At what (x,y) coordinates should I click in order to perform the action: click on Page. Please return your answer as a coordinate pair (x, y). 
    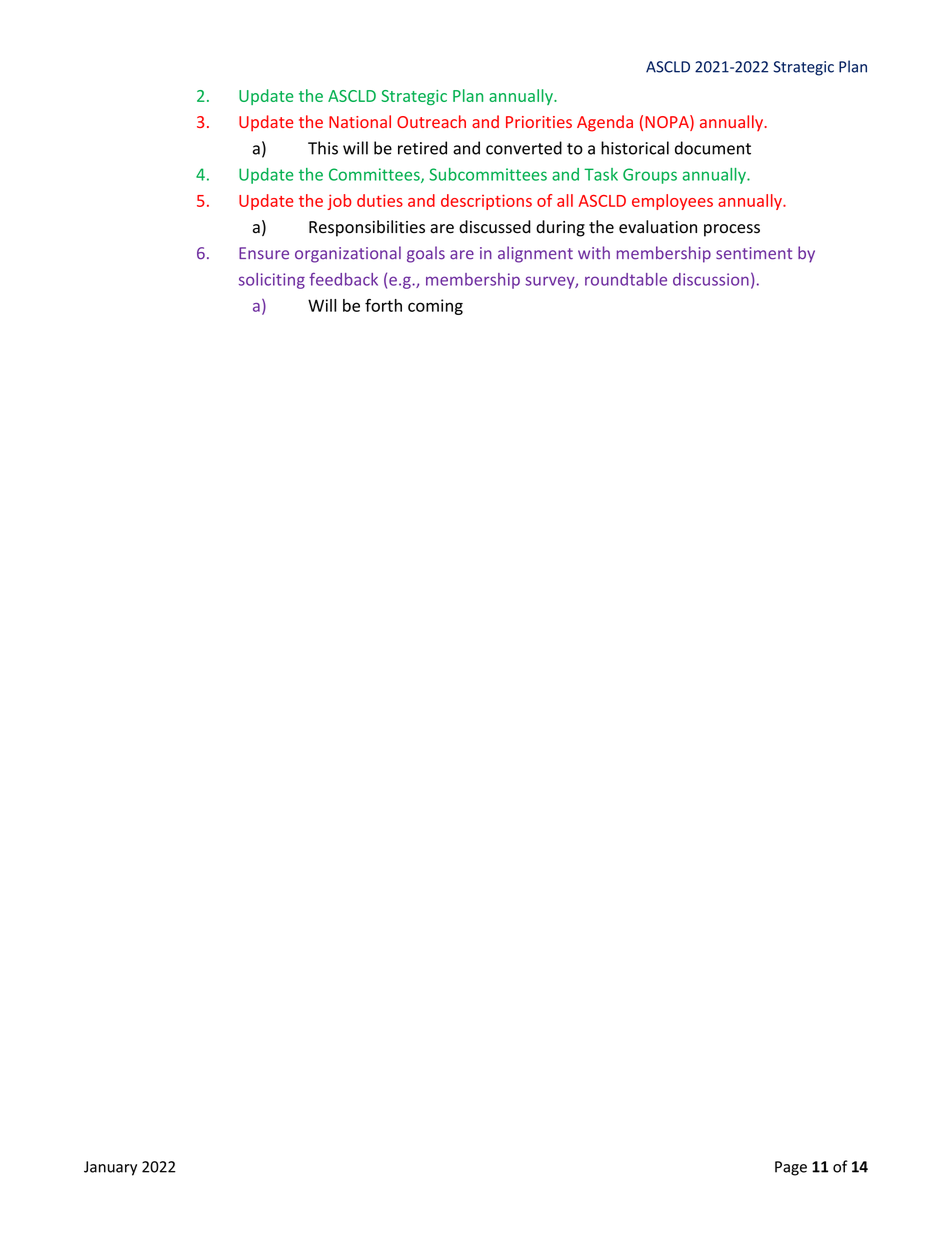
    Looking at the image, I should click on (791, 1168).
